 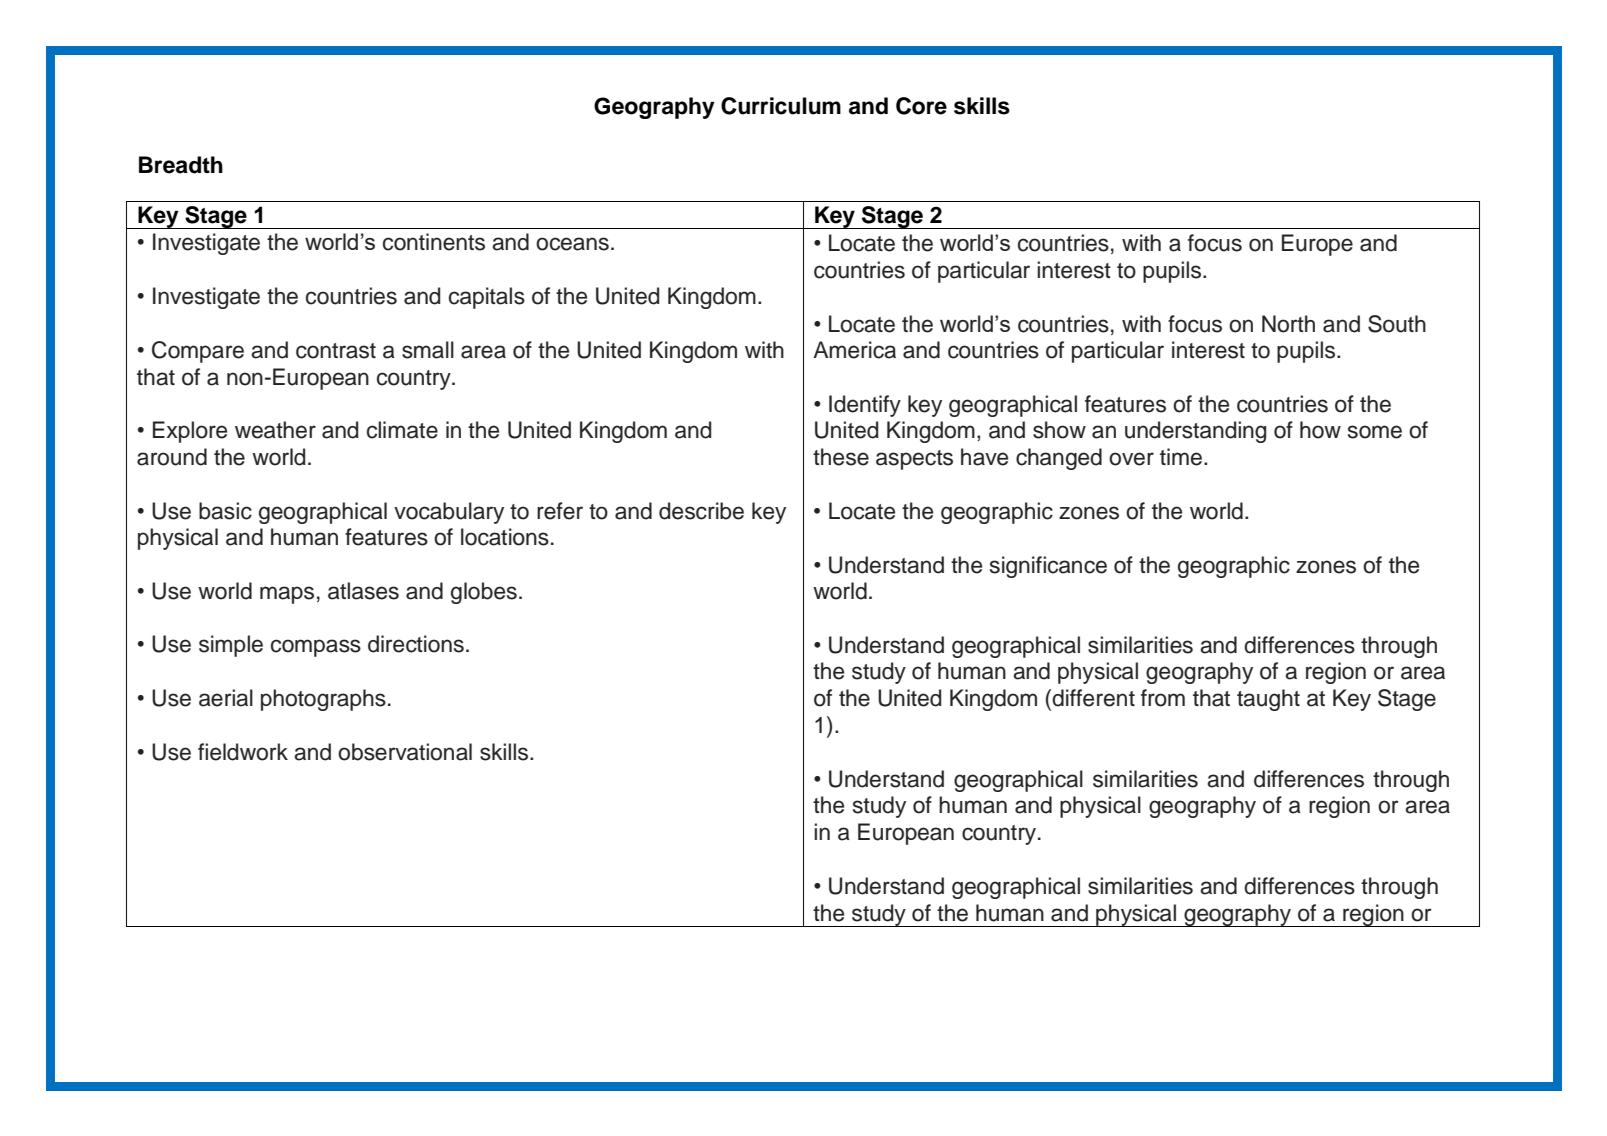 What do you see at coordinates (865, 406) in the screenshot?
I see `Identify` at bounding box center [865, 406].
